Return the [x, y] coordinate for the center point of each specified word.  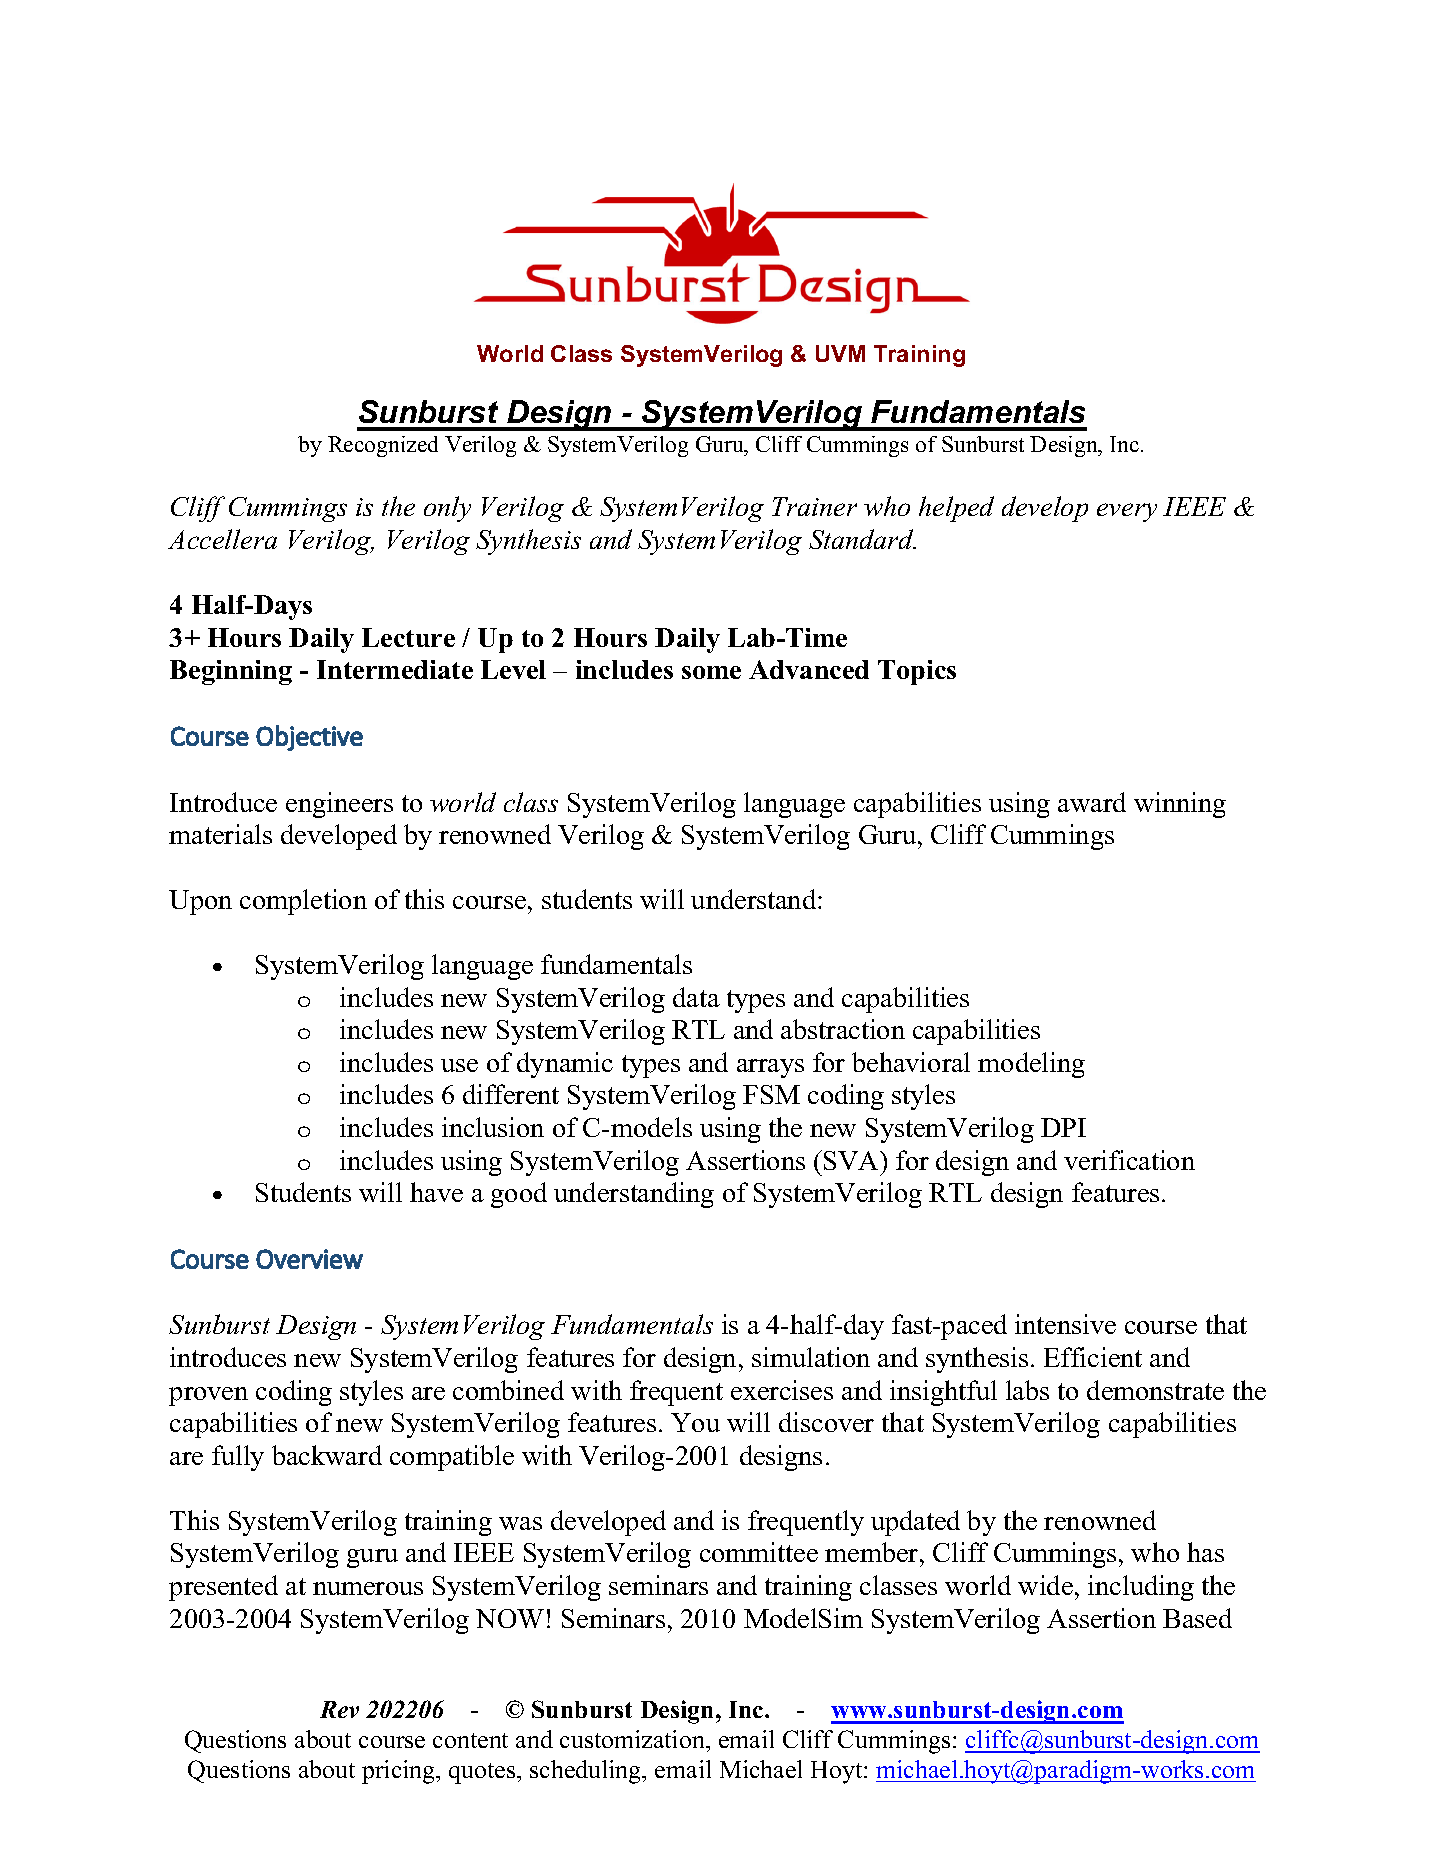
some [711, 672]
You [695, 1422]
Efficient [1093, 1357]
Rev [339, 1709]
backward [327, 1455]
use [459, 1065]
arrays [770, 1068]
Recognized [383, 446]
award [1092, 802]
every [1127, 512]
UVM [840, 353]
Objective [309, 738]
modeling [1031, 1065]
